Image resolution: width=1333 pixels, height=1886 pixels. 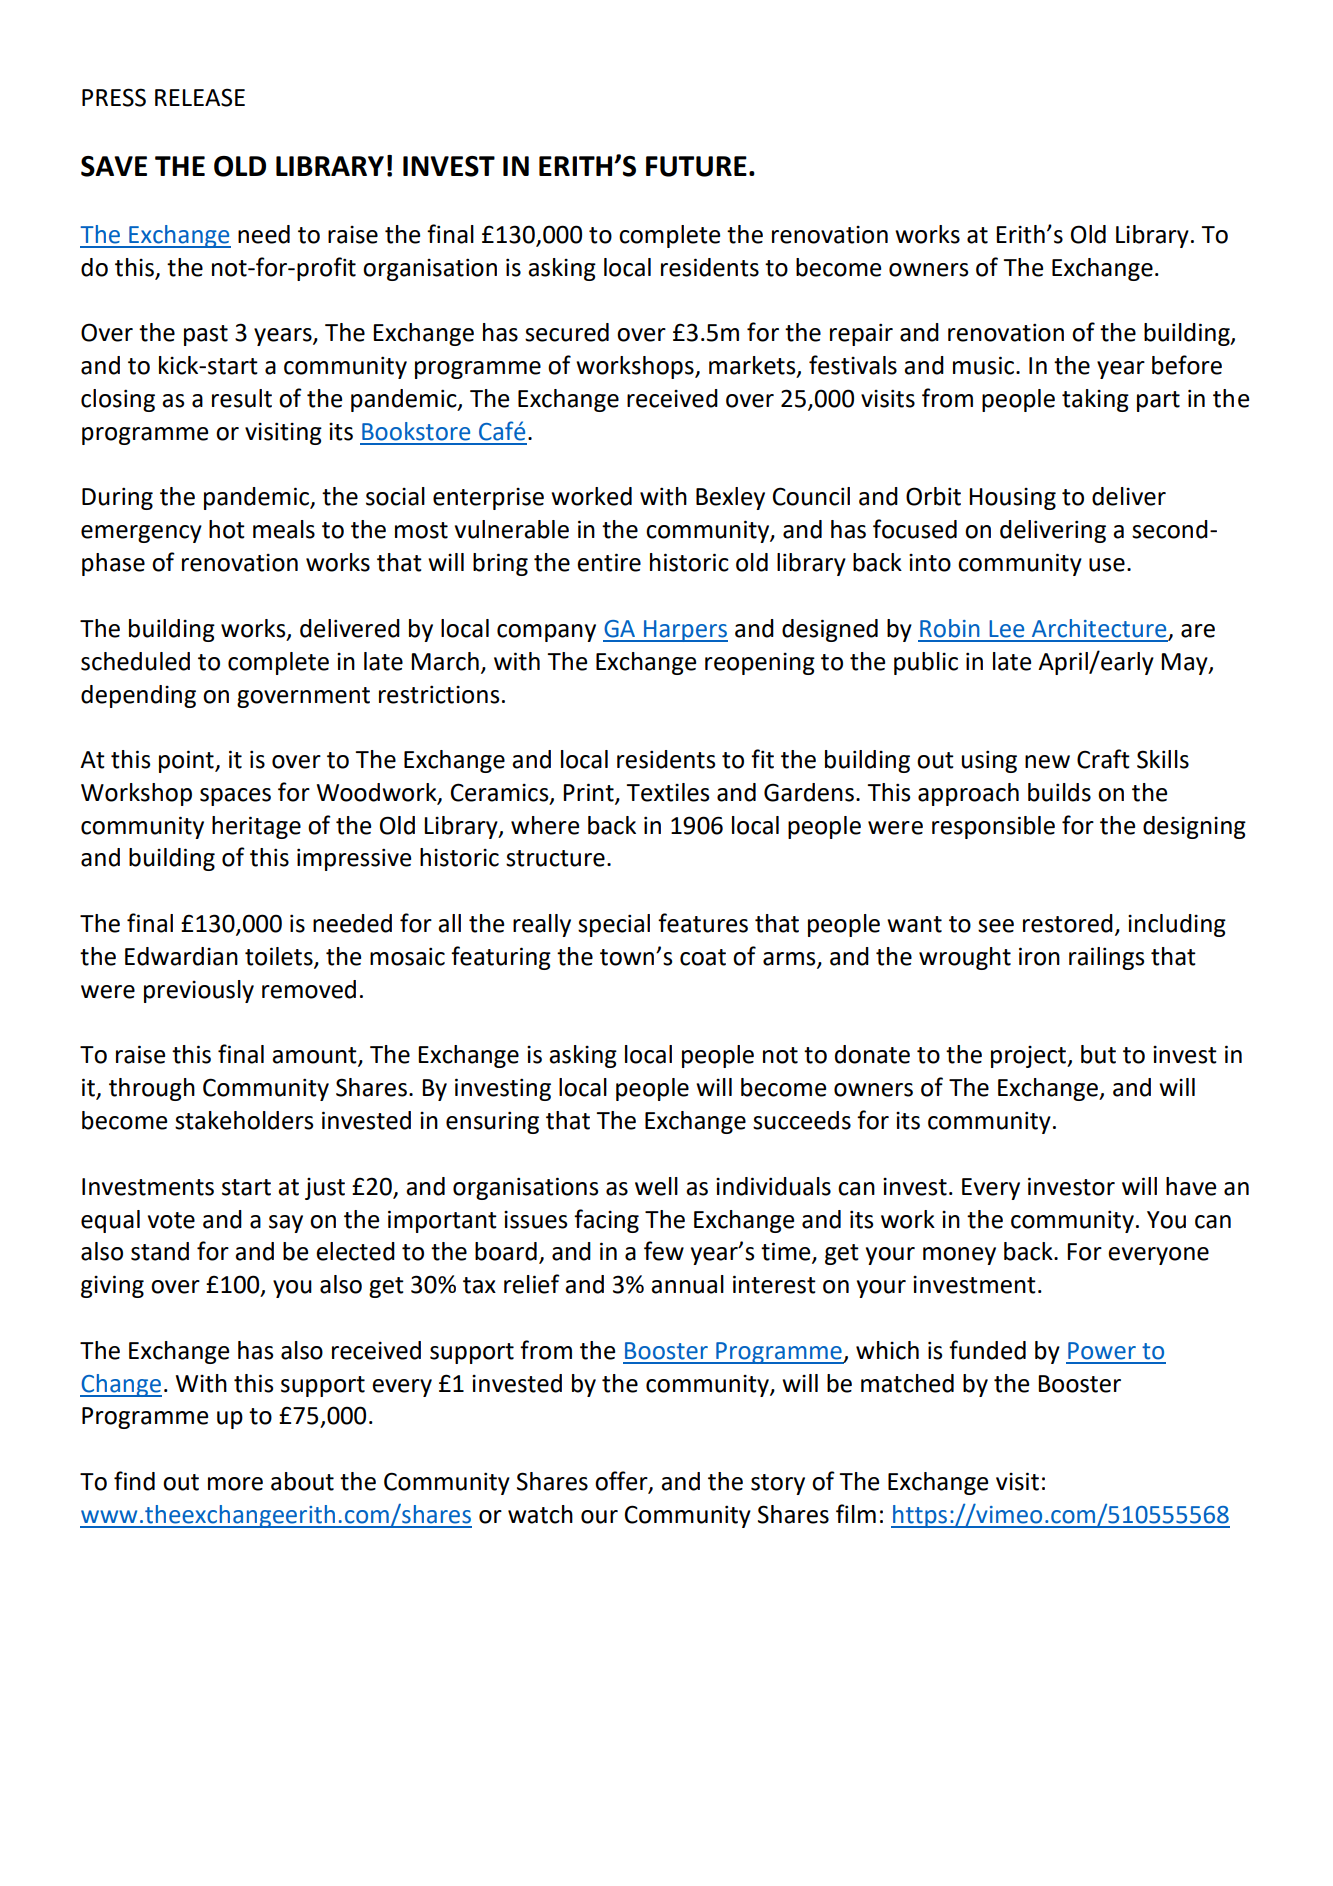 I want to click on Lee, so click(x=1006, y=629).
